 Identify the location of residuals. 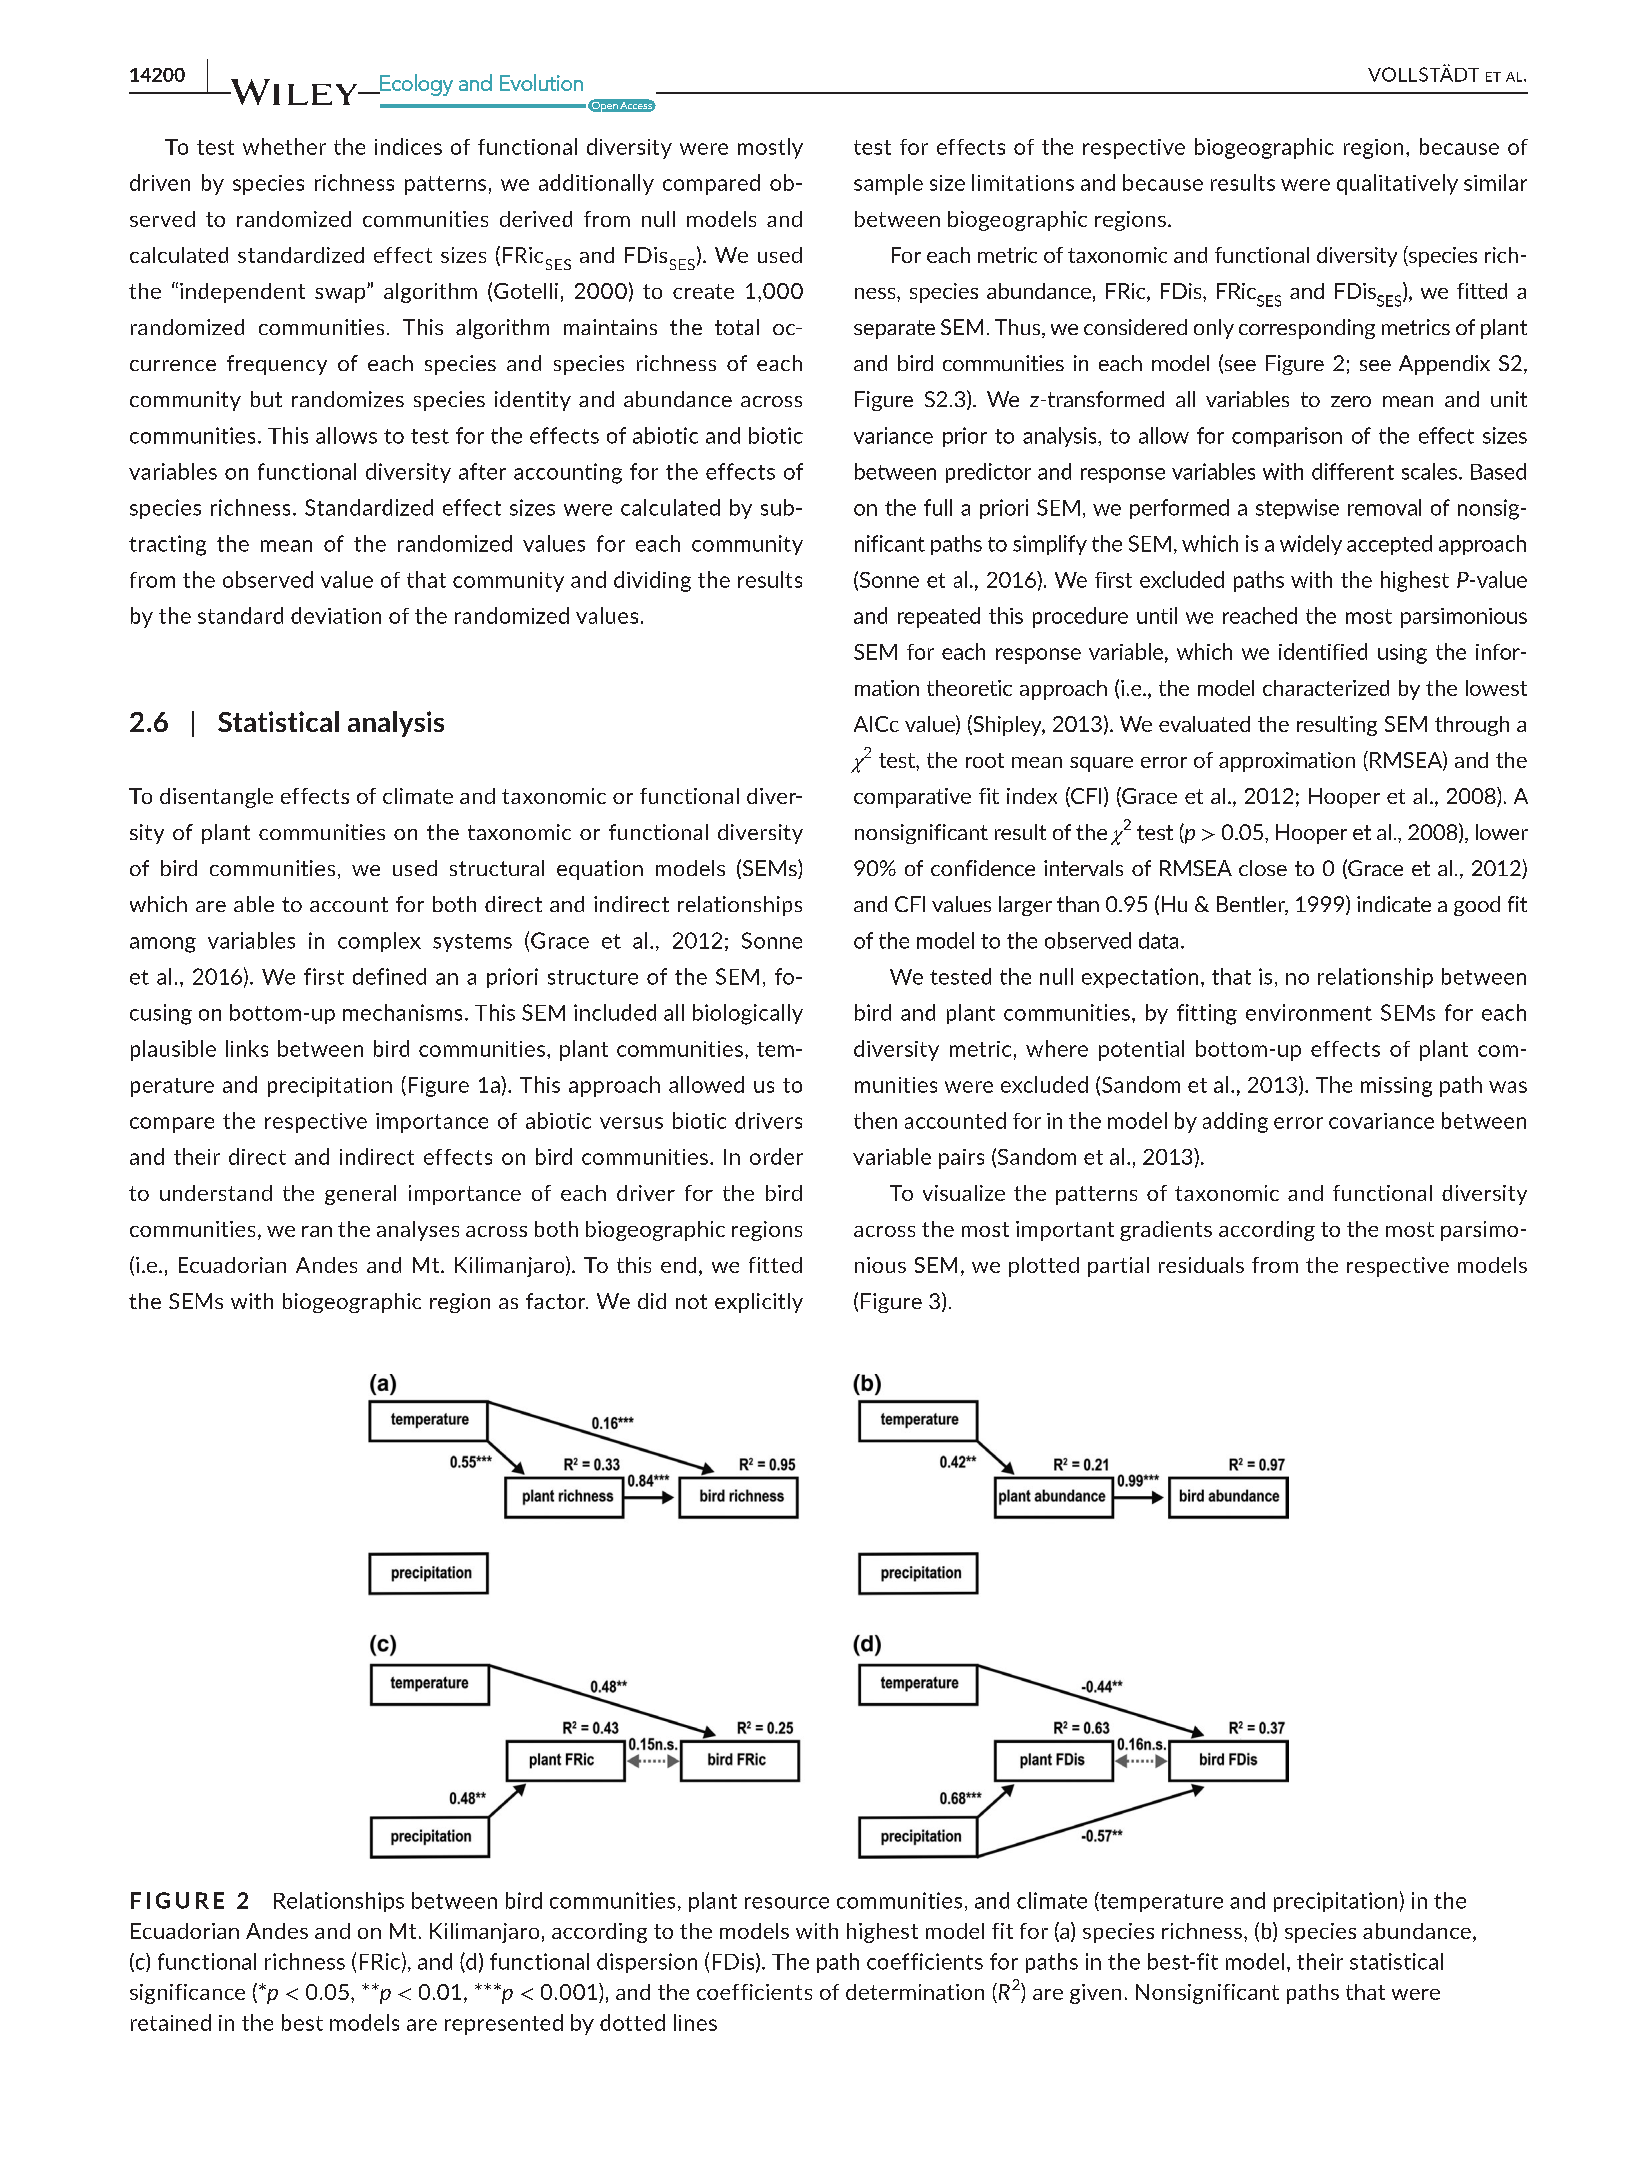
(1201, 1265).
